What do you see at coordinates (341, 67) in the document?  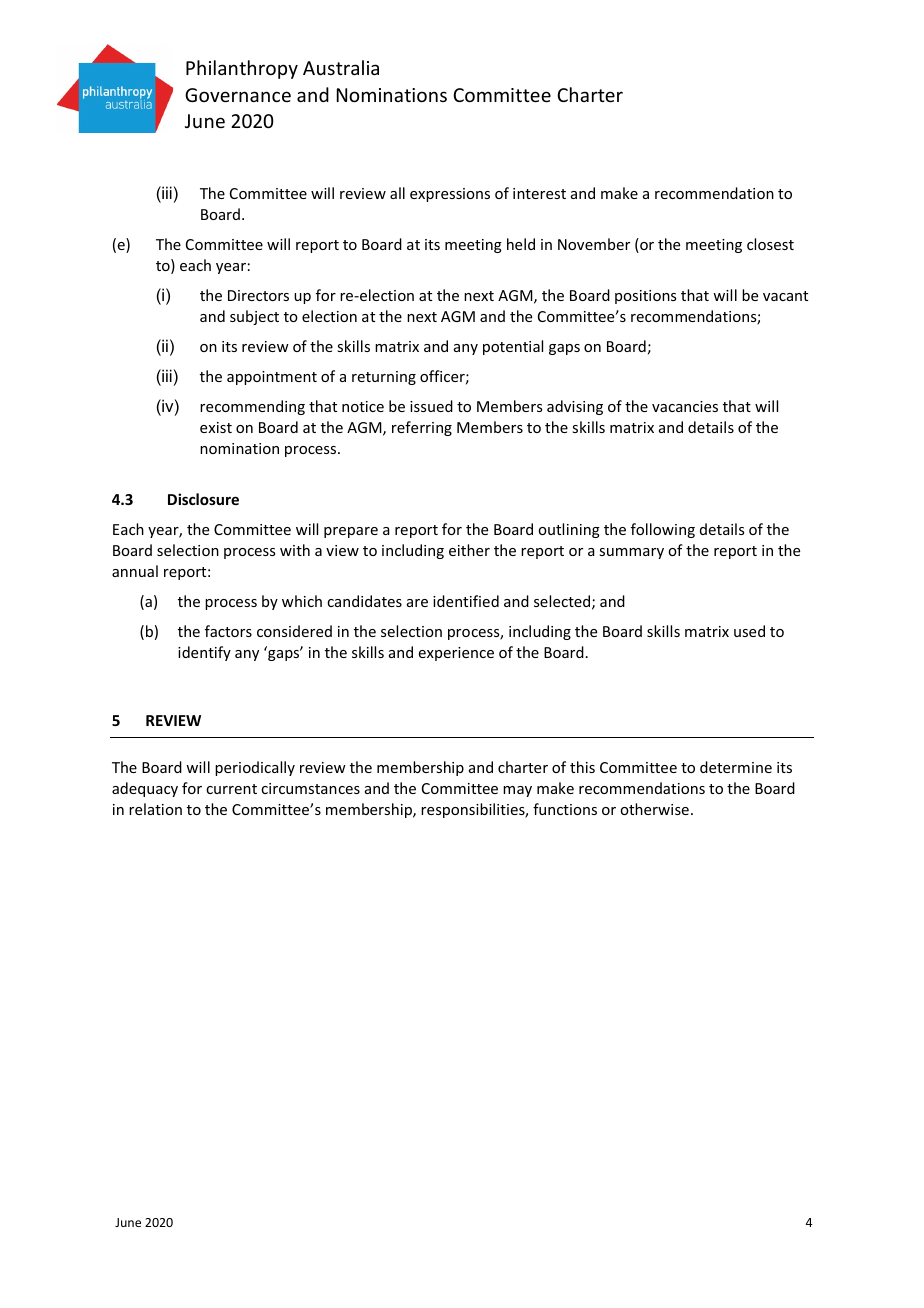 I see `Australia` at bounding box center [341, 67].
